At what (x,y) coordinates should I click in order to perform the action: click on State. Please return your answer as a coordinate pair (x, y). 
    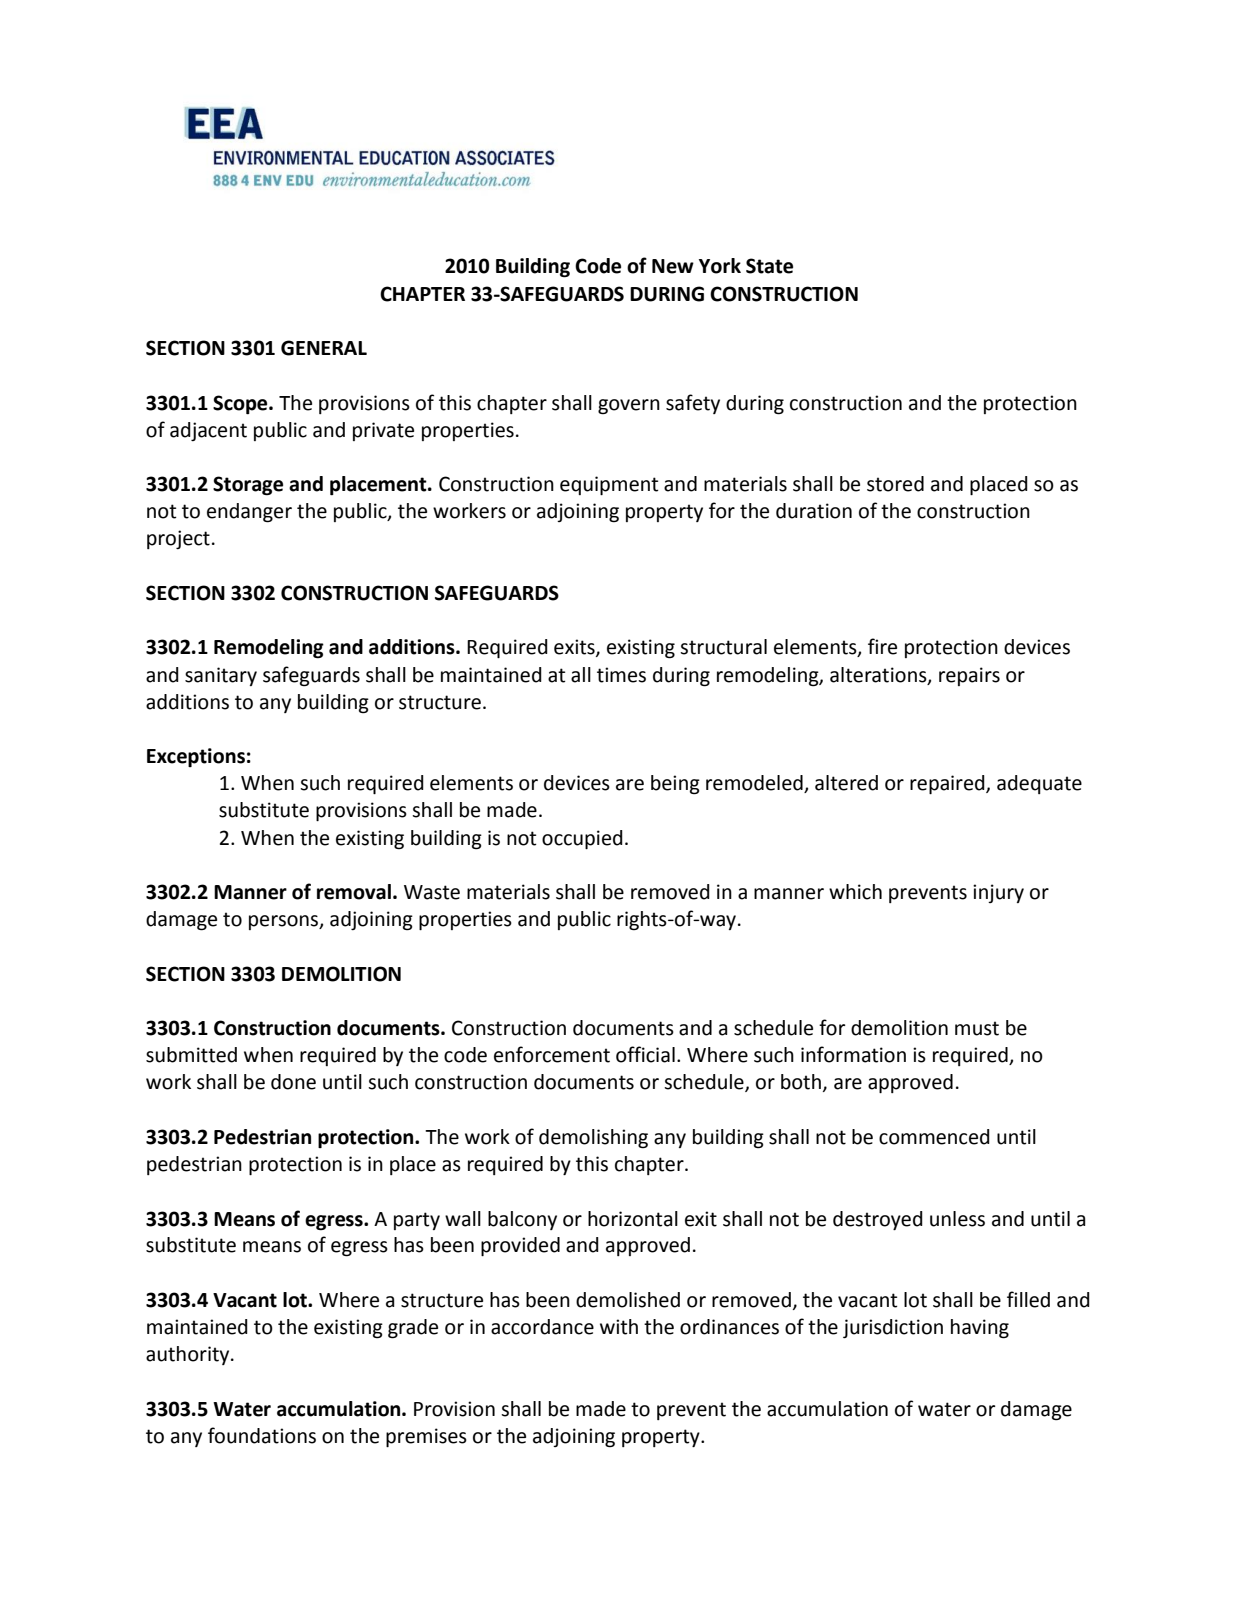
    Looking at the image, I should click on (769, 266).
